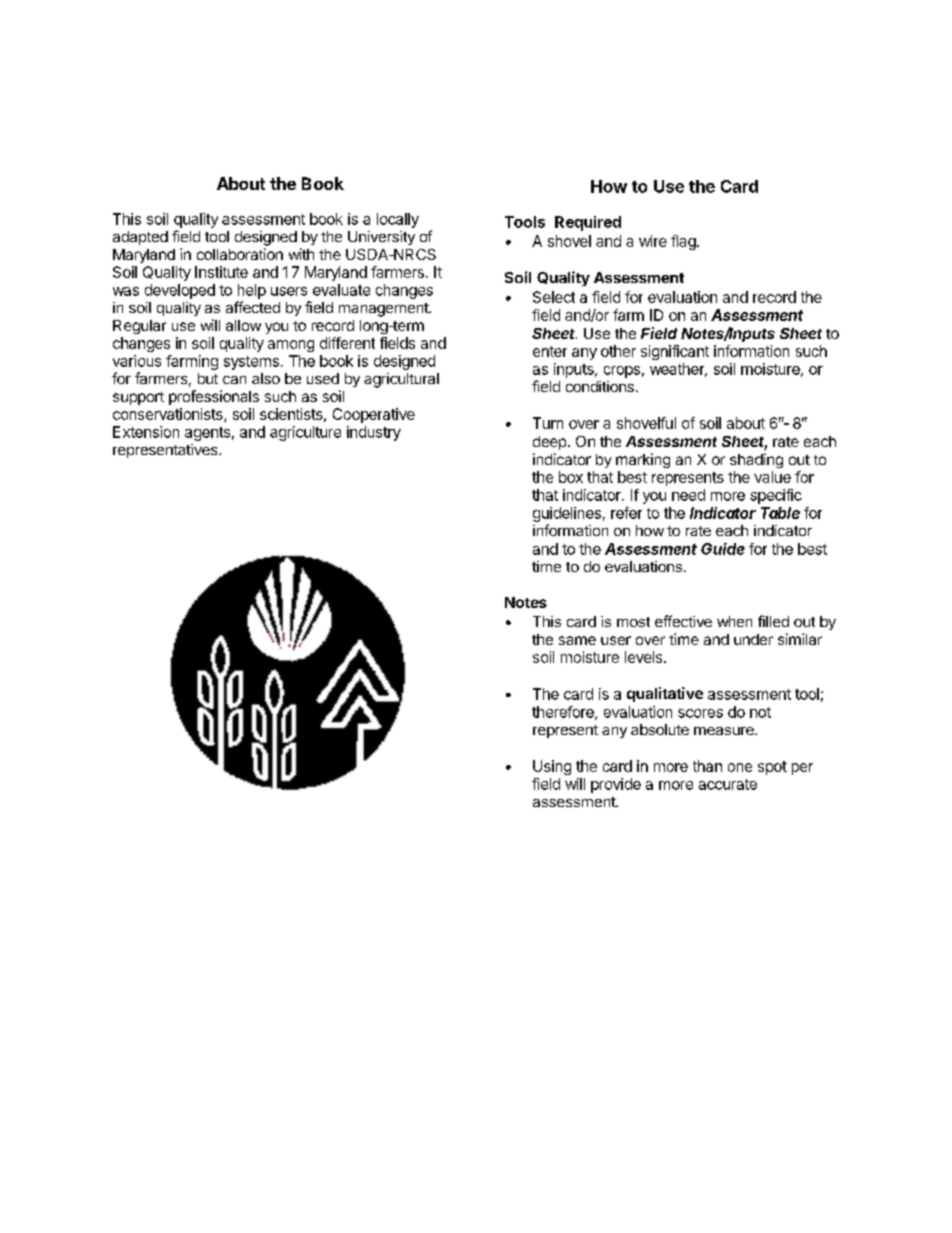 This document has width=952, height=1233. I want to click on Using, so click(552, 767).
